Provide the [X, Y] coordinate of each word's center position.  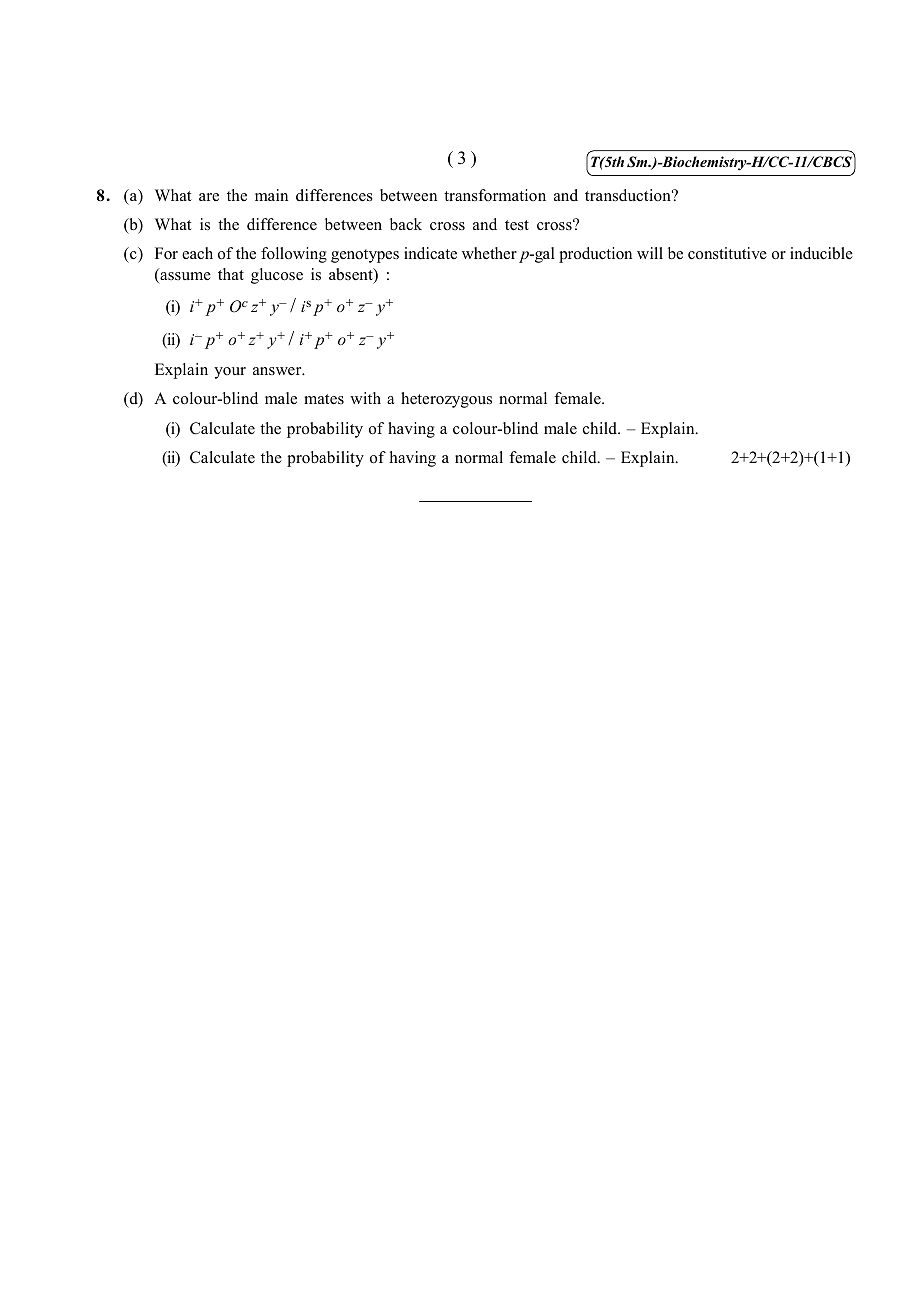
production [595, 255]
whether [489, 253]
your [230, 373]
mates [324, 399]
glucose [277, 276]
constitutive [727, 253]
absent [352, 275]
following [294, 255]
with [365, 398]
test [517, 225]
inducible [821, 253]
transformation [495, 195]
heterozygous [446, 400]
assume [184, 277]
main [271, 195]
